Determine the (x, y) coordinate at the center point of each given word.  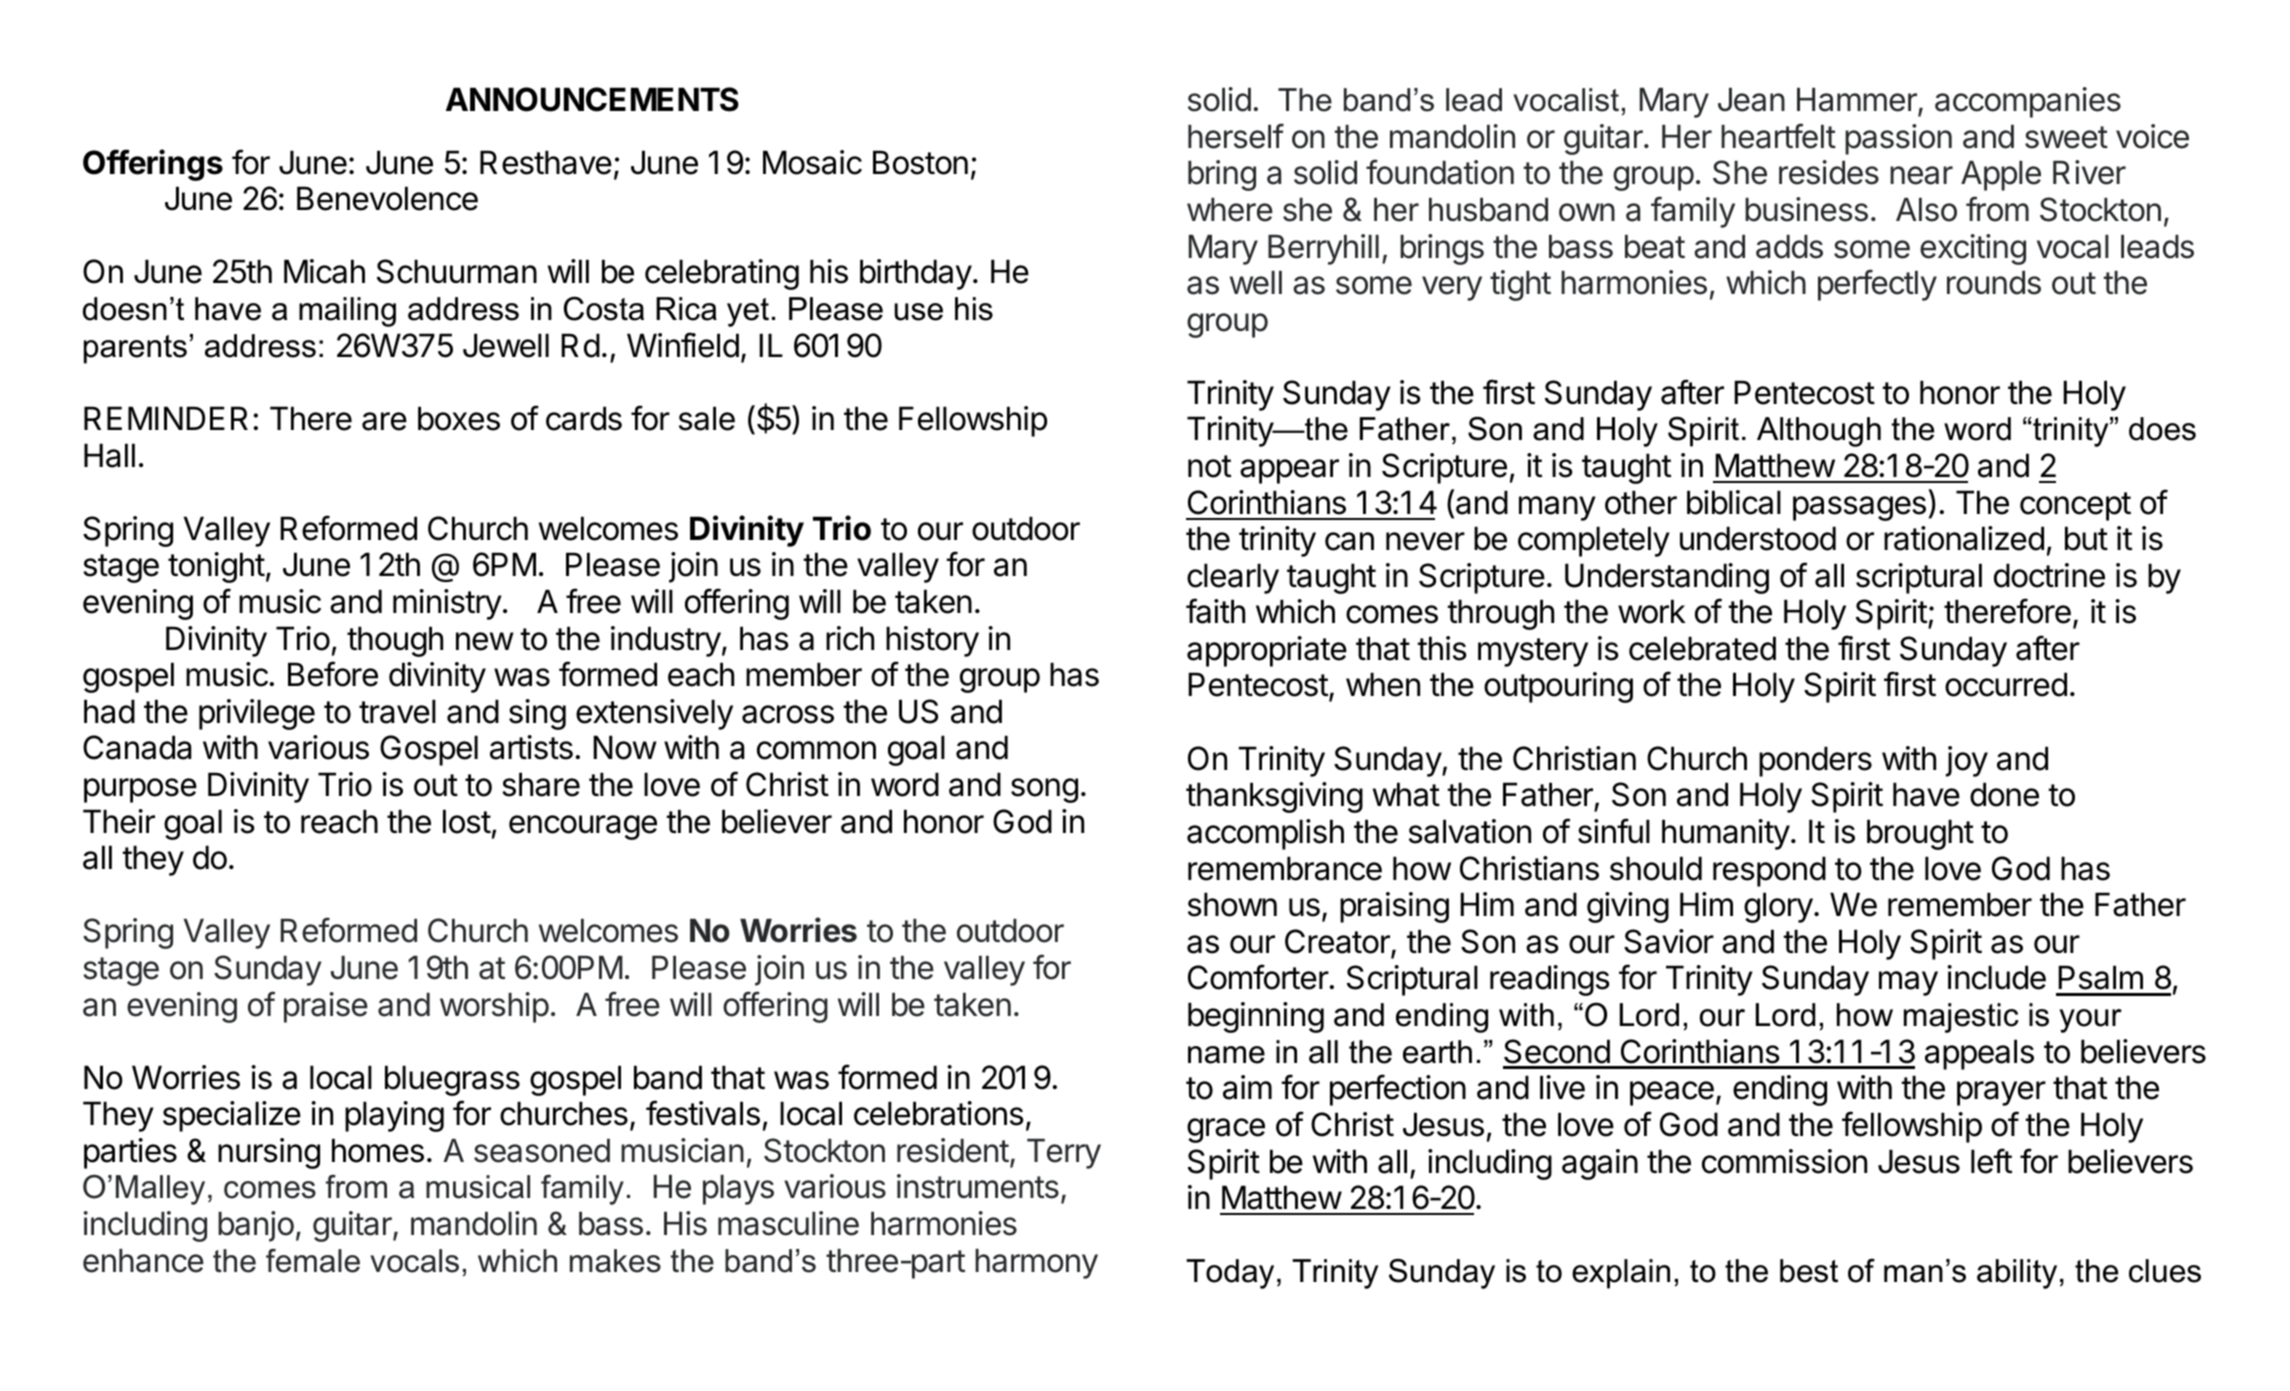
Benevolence (387, 198)
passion (1898, 139)
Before (333, 674)
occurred (2006, 684)
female (313, 1261)
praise (326, 1007)
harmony (1036, 1264)
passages (1859, 508)
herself (1236, 136)
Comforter (1258, 977)
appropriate (1267, 651)
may (1908, 983)
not (1209, 466)
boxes (459, 418)
